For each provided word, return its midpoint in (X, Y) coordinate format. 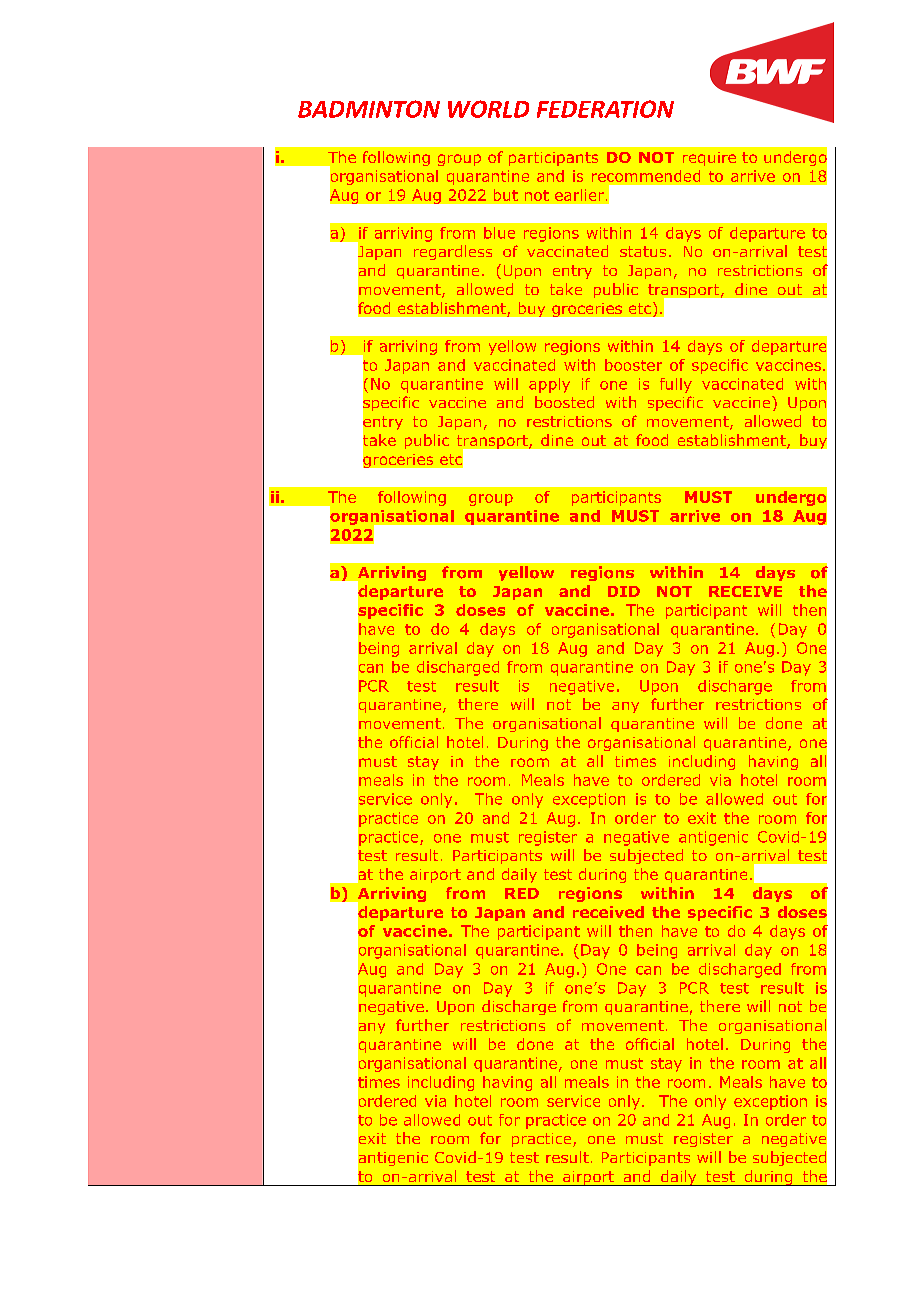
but (506, 195)
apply (549, 385)
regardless (453, 252)
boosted (564, 402)
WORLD (488, 109)
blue (499, 233)
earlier (579, 195)
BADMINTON (369, 109)
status (643, 251)
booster (633, 365)
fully (676, 385)
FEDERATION (605, 109)
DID (624, 591)
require (709, 159)
